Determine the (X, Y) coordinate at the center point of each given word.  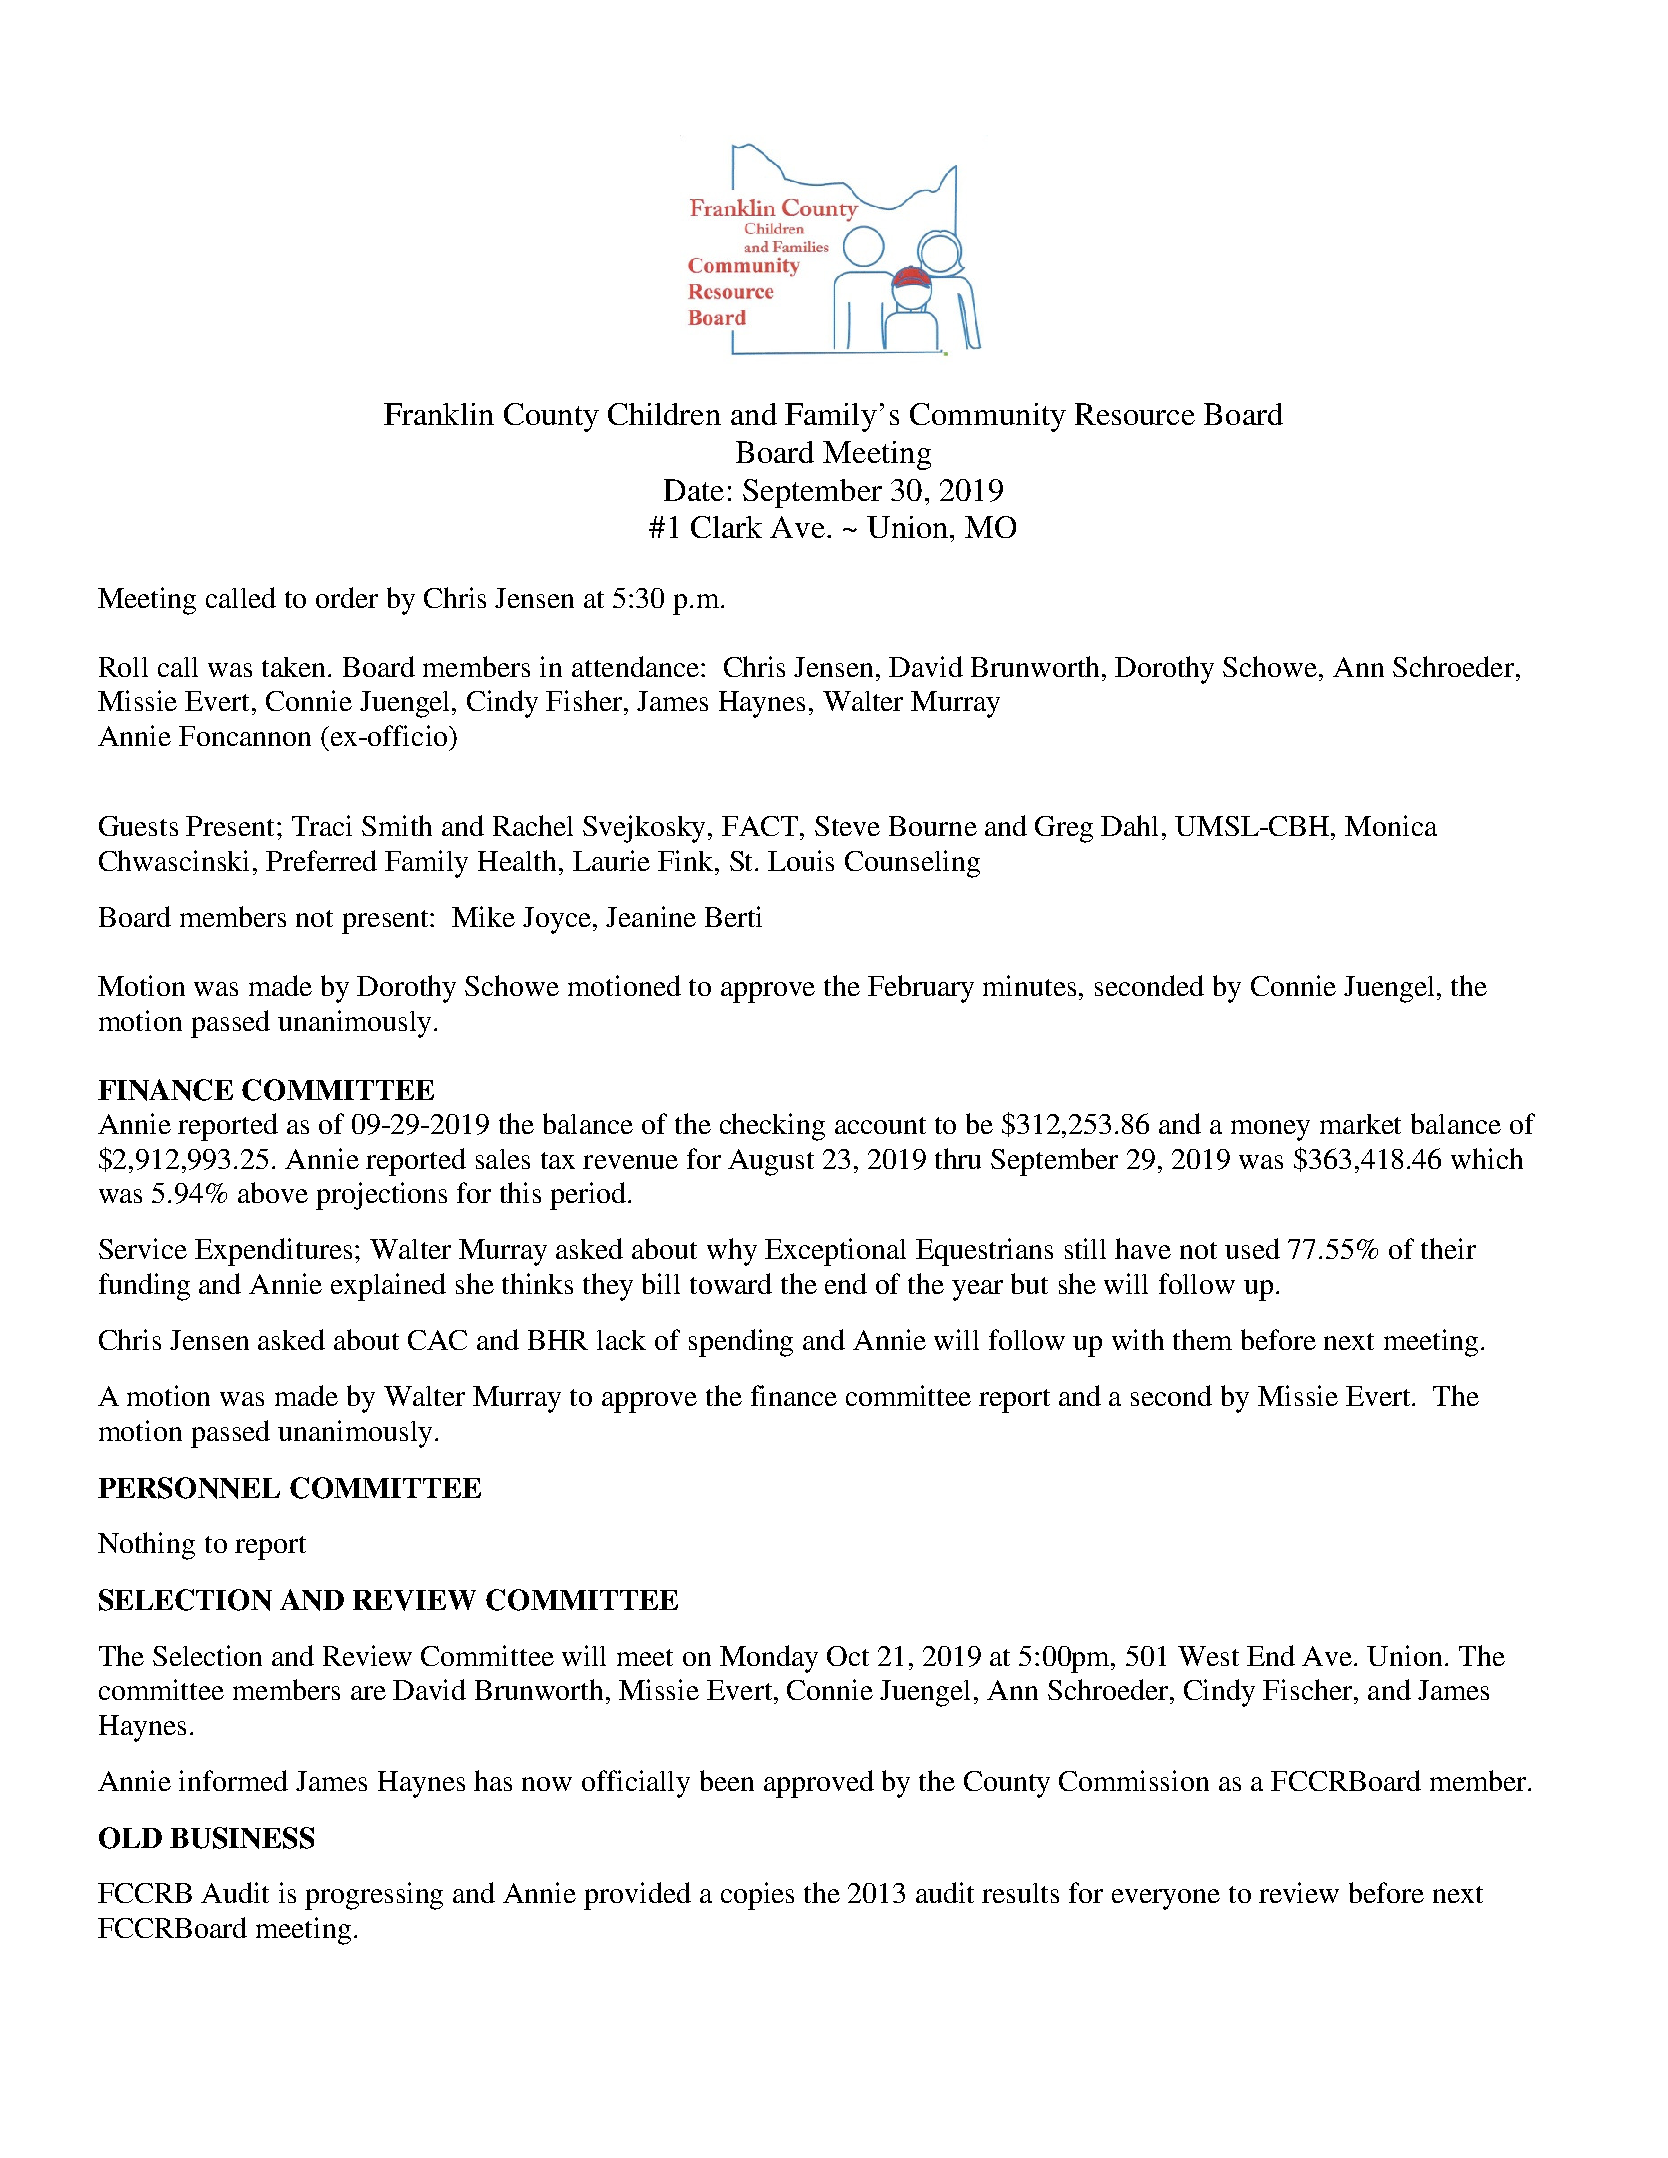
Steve (847, 826)
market (1360, 1124)
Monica (1391, 825)
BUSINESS (242, 1838)
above (273, 1192)
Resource (1135, 414)
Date (694, 490)
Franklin (439, 414)
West (1208, 1656)
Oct (848, 1656)
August (771, 1162)
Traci (322, 825)
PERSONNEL (189, 1488)
